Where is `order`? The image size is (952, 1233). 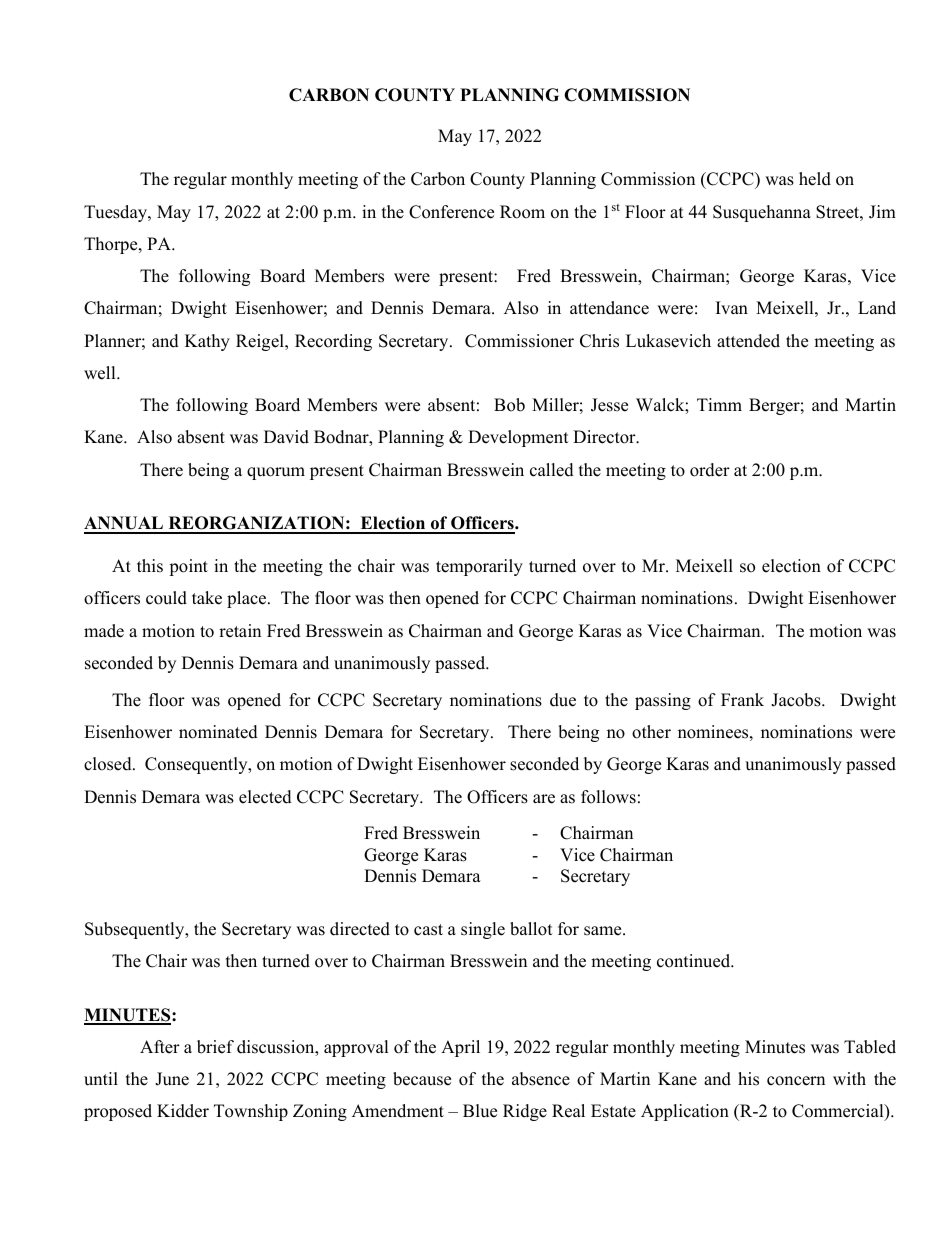
order is located at coordinates (710, 470).
